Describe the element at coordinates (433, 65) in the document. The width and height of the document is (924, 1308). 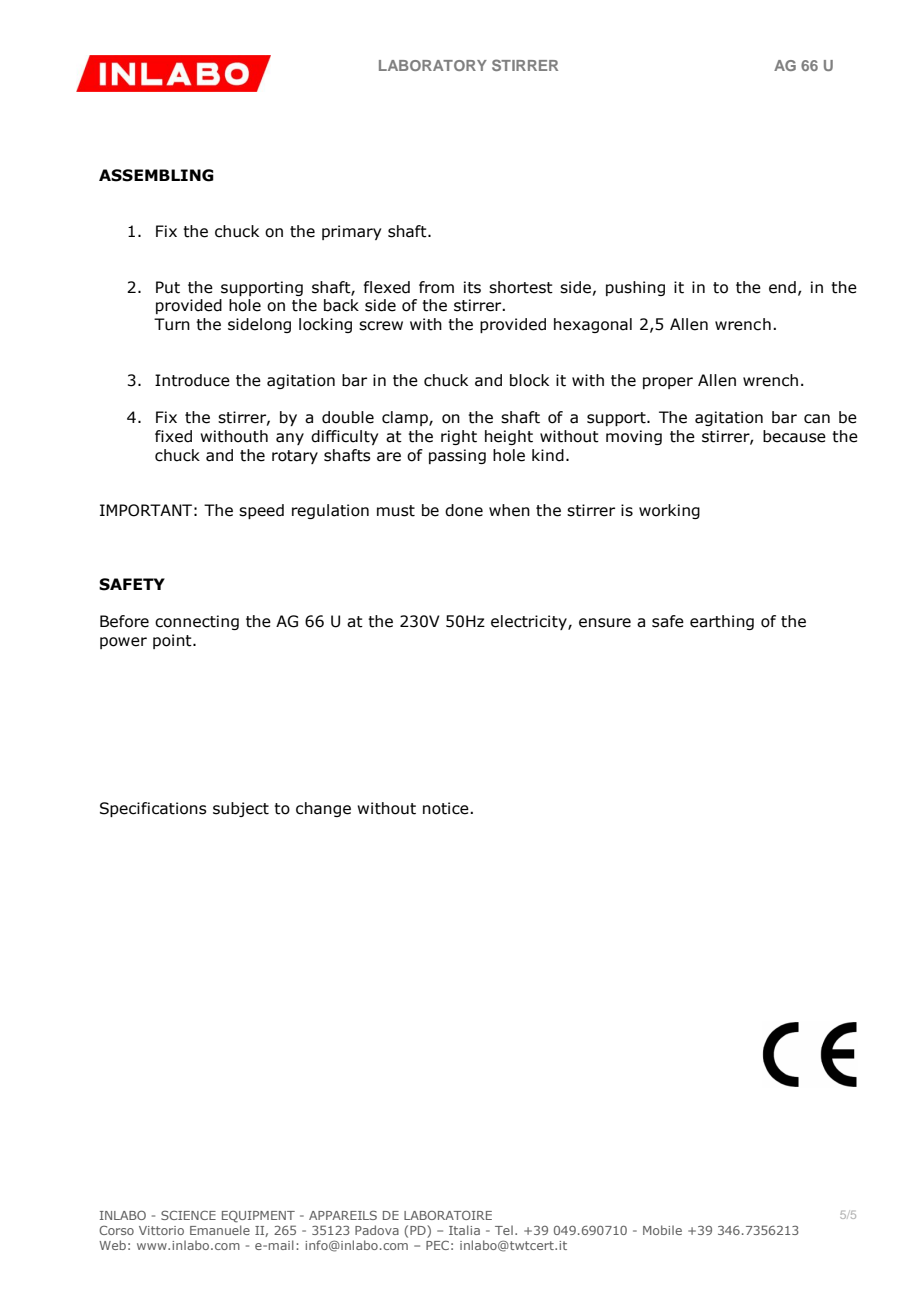
I see `LABORATORY` at that location.
